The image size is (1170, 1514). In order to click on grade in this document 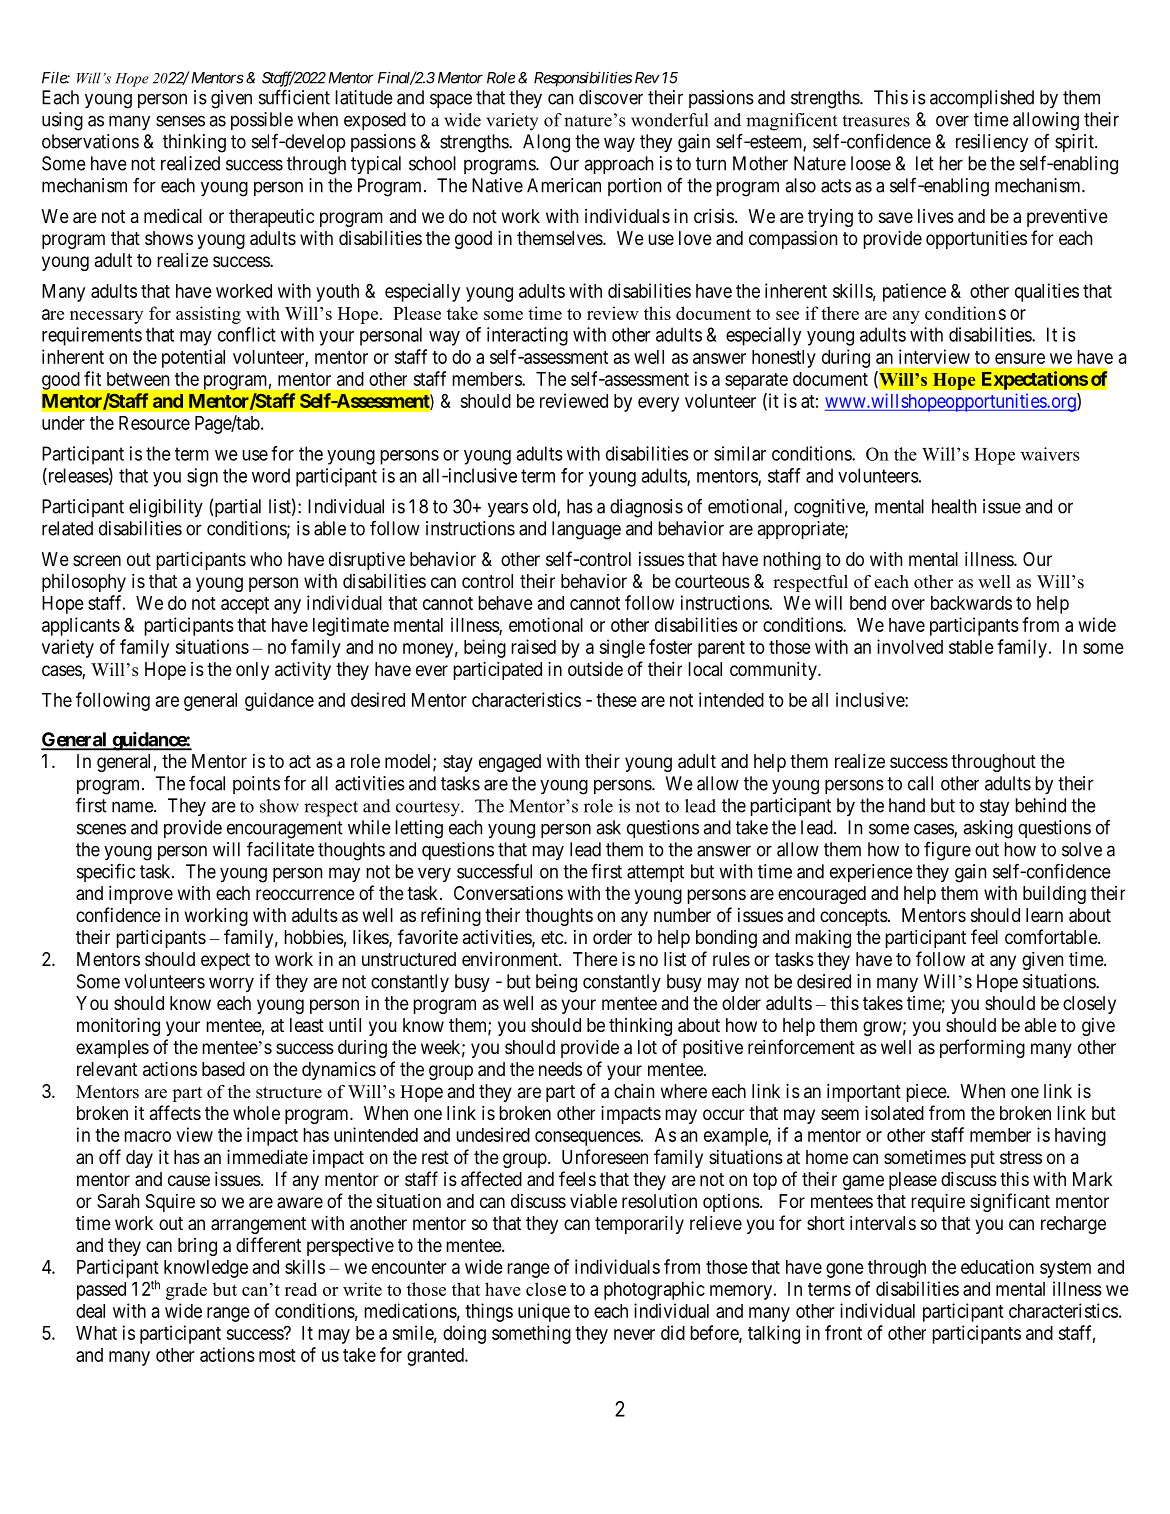, I will do `click(186, 1291)`.
